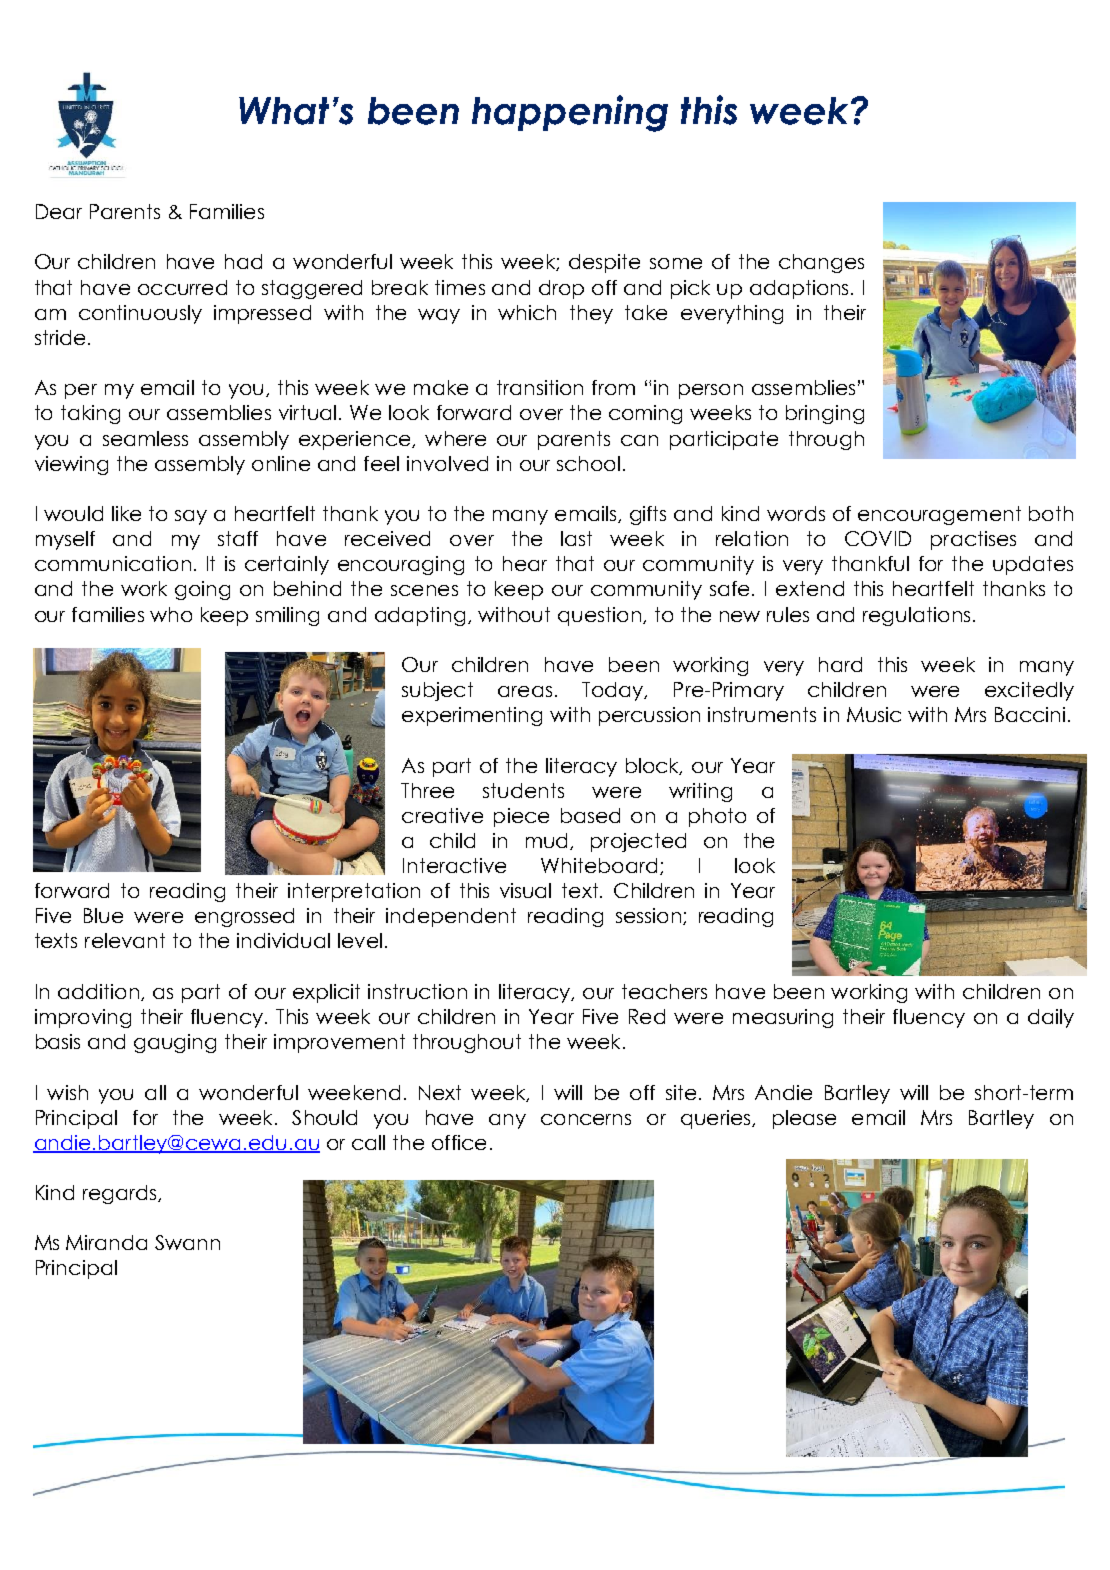 The width and height of the screenshot is (1110, 1570). What do you see at coordinates (171, 614) in the screenshot?
I see `who` at bounding box center [171, 614].
